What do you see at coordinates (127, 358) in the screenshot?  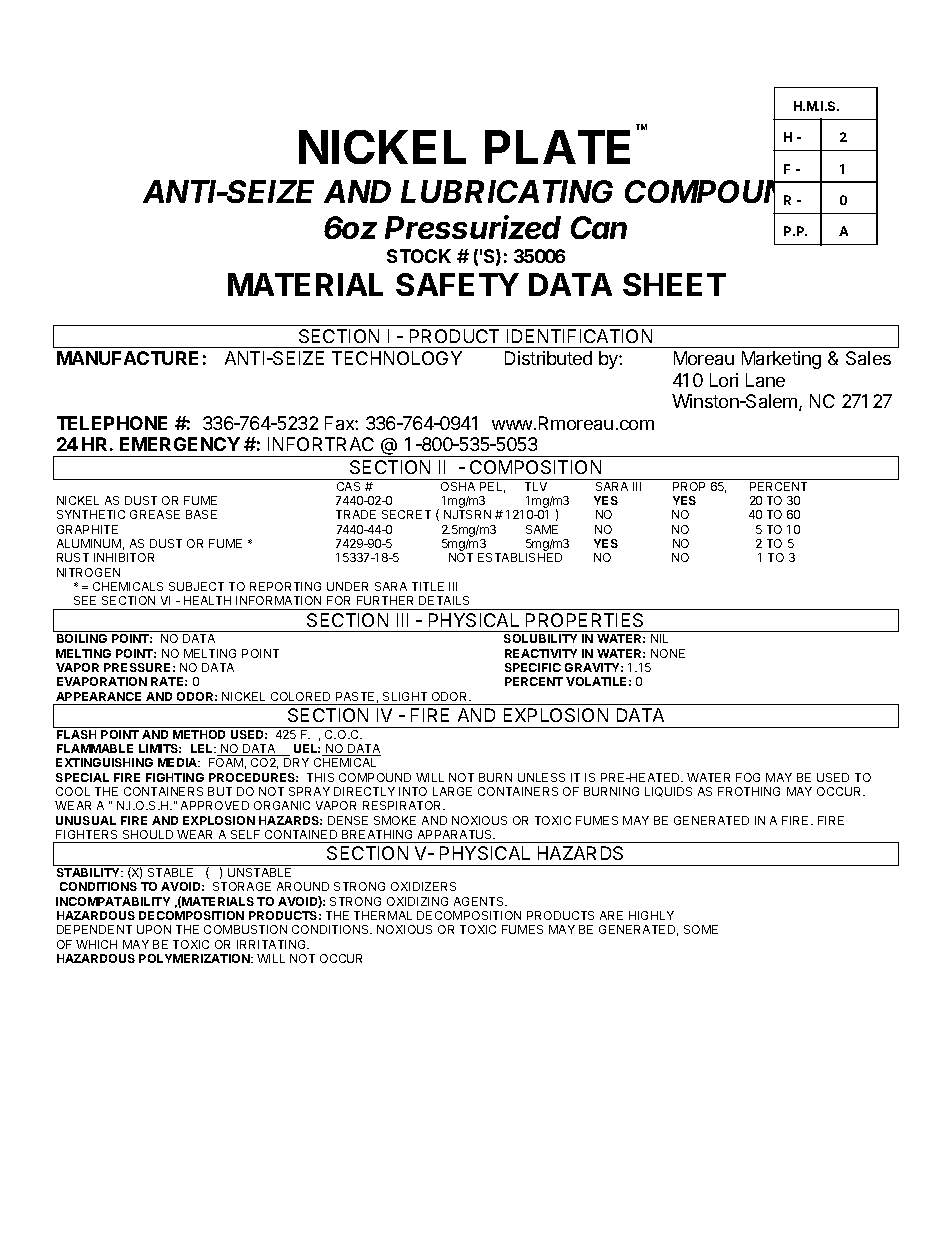 I see `MANUFACTURE` at bounding box center [127, 358].
